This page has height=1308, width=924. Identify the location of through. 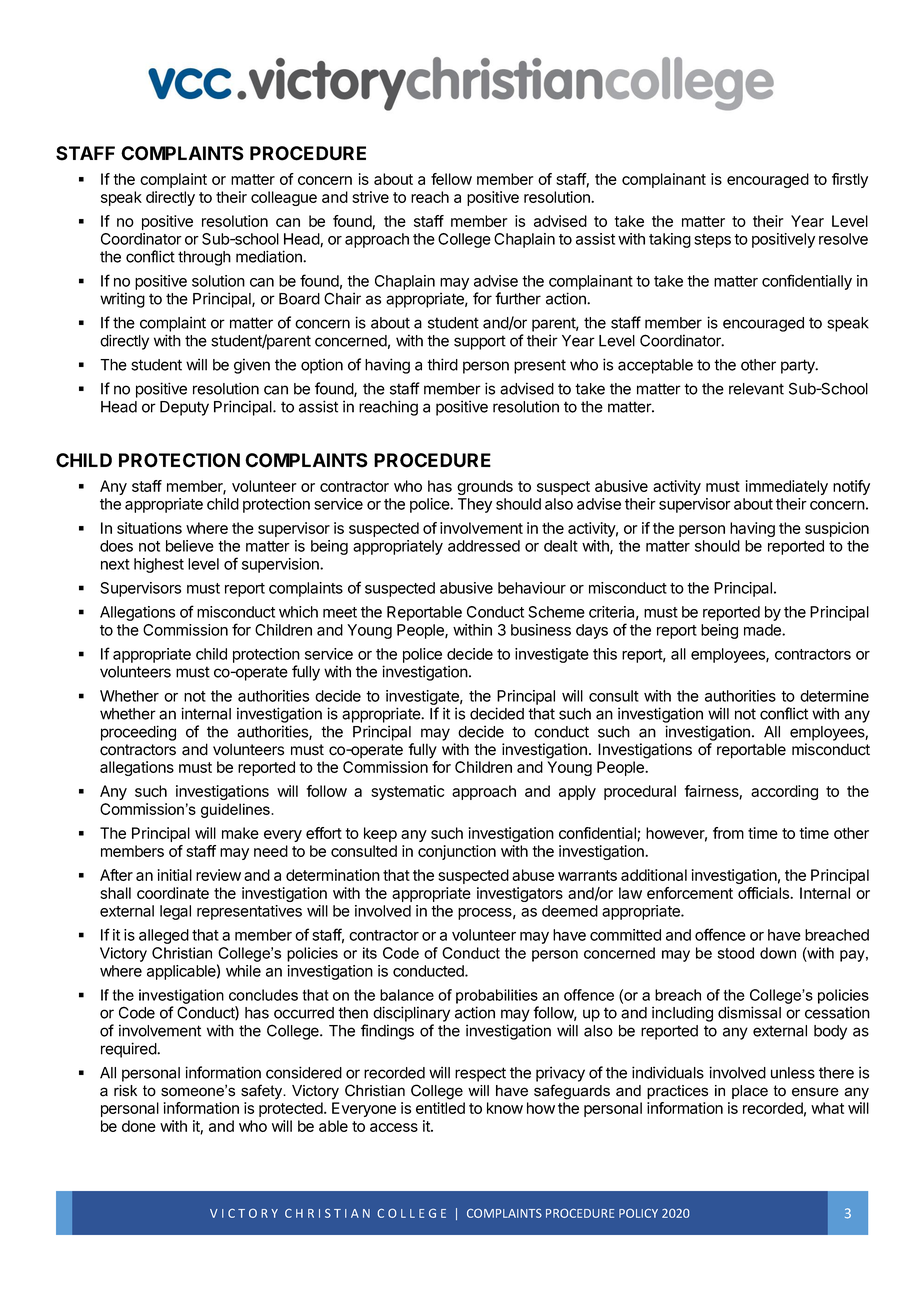
(204, 258).
